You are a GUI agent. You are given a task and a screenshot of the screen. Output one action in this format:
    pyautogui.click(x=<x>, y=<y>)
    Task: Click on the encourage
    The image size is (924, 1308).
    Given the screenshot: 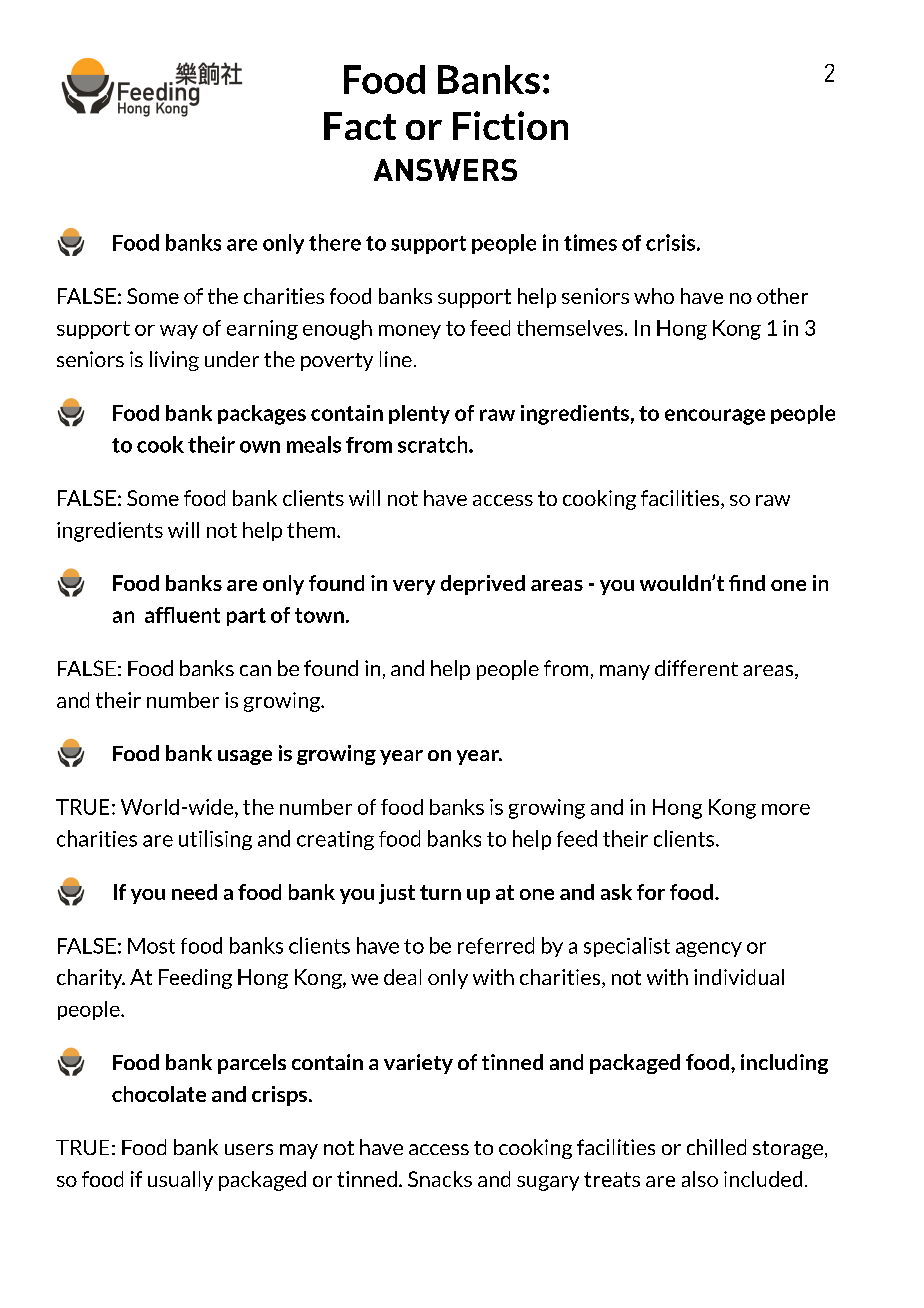 What is the action you would take?
    pyautogui.click(x=715, y=417)
